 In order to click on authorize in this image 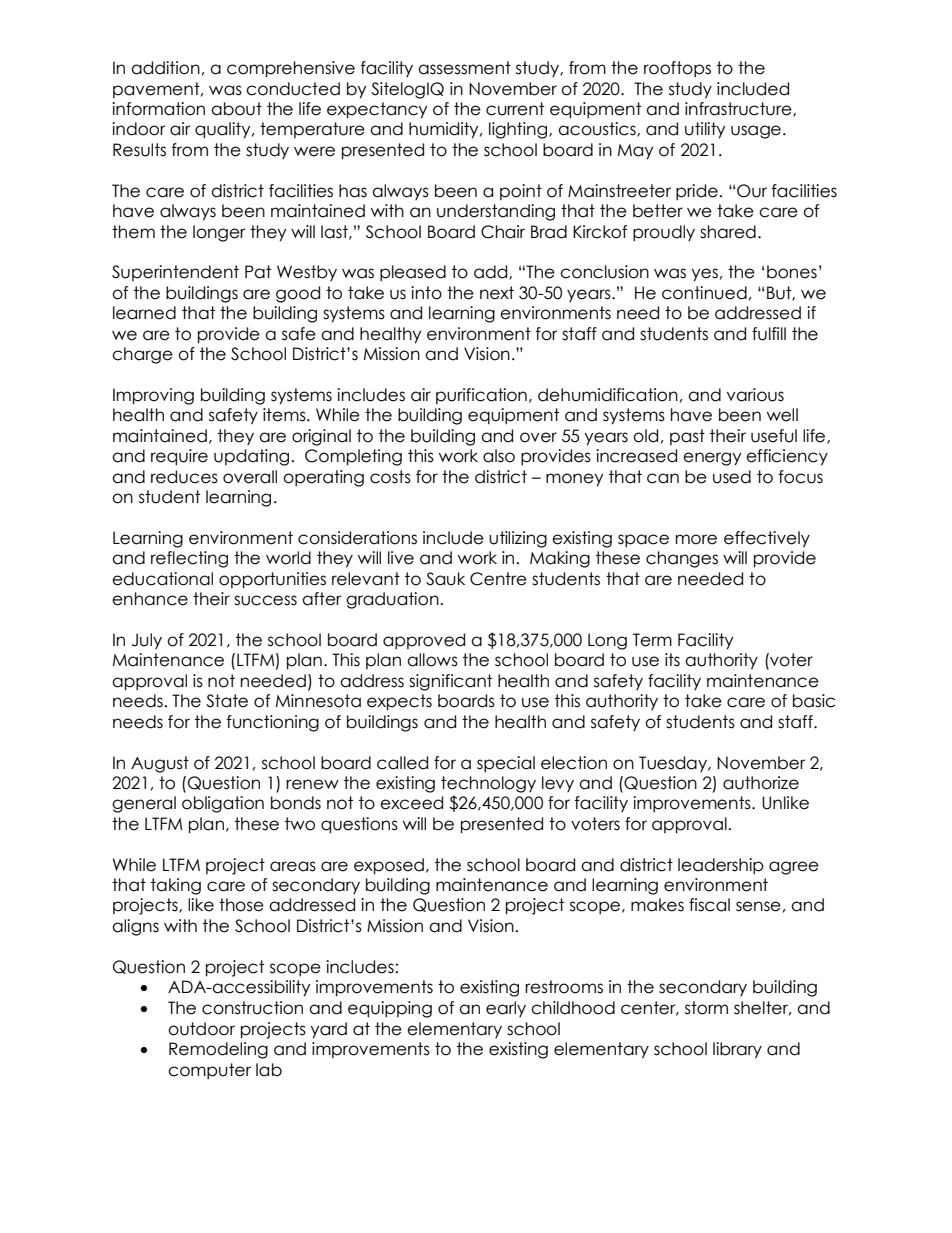, I will do `click(761, 783)`.
